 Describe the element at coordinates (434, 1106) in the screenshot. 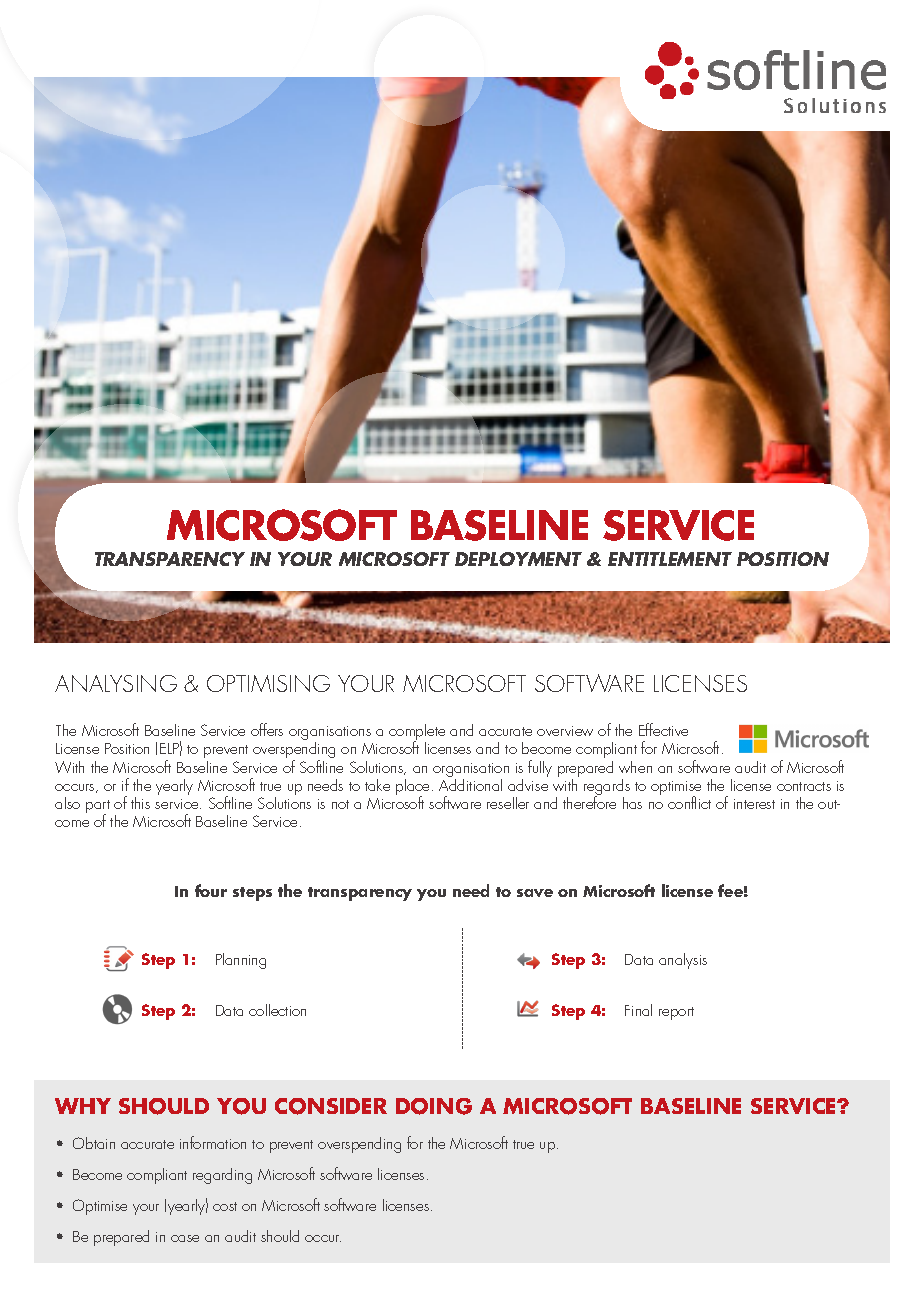

I see `DOING` at that location.
